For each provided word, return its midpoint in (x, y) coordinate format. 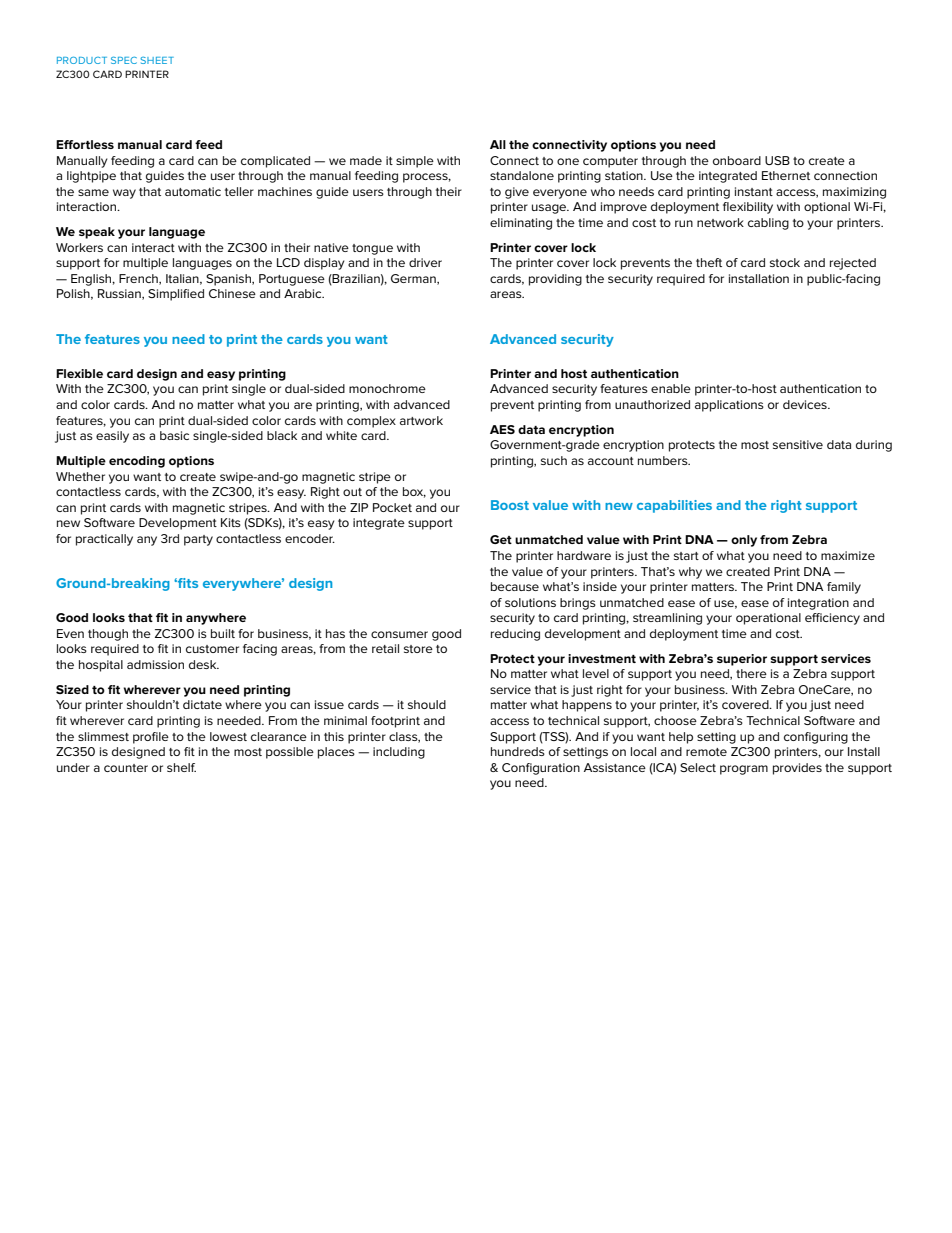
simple (415, 162)
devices (806, 404)
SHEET (157, 60)
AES (502, 429)
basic (174, 435)
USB (777, 160)
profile (151, 738)
